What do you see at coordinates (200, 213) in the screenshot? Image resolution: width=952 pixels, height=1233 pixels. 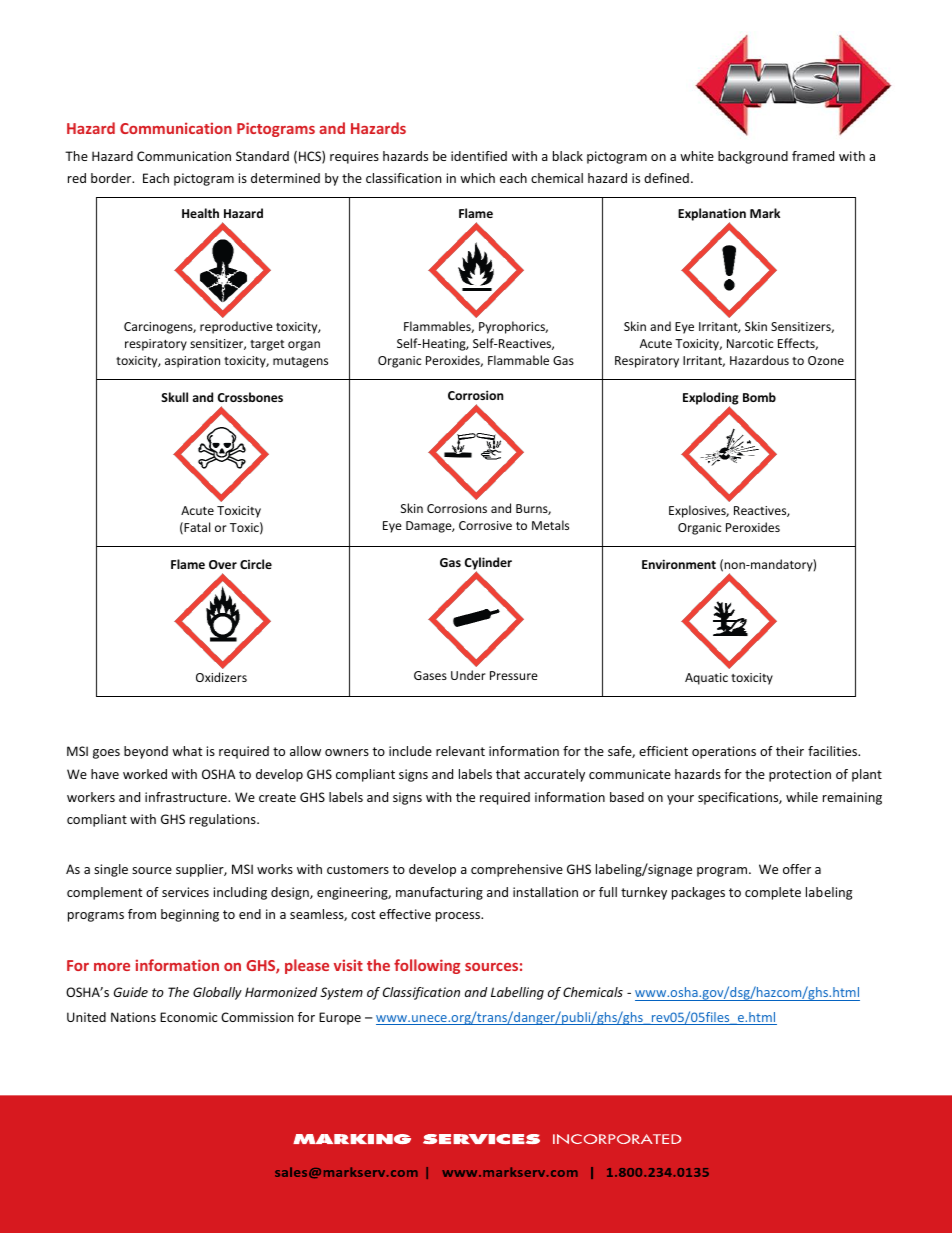 I see `Health` at bounding box center [200, 213].
